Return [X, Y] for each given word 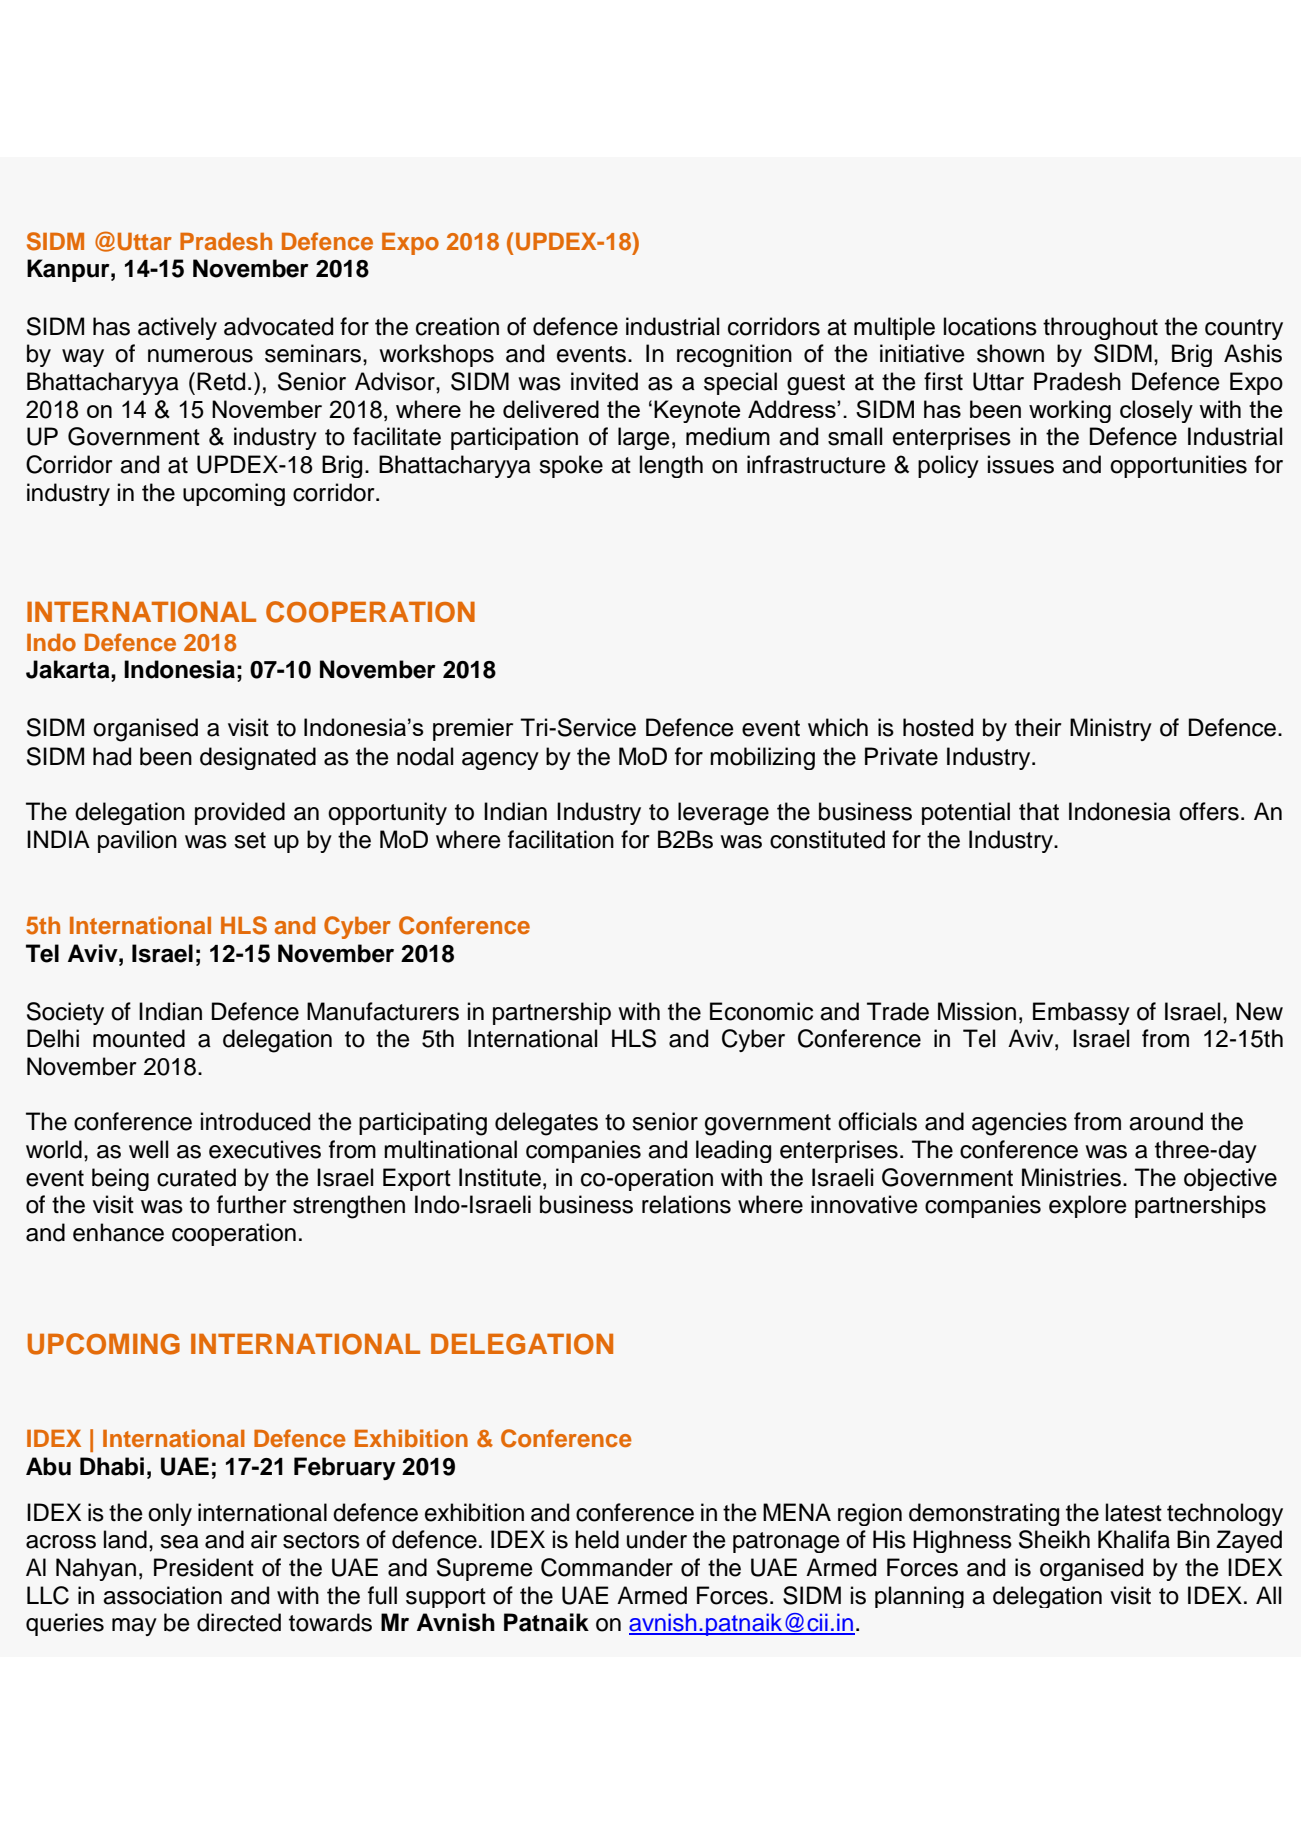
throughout [1100, 328]
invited [604, 381]
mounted [139, 1038]
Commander [607, 1567]
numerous [200, 356]
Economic [761, 1011]
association [162, 1595]
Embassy [1081, 1013]
